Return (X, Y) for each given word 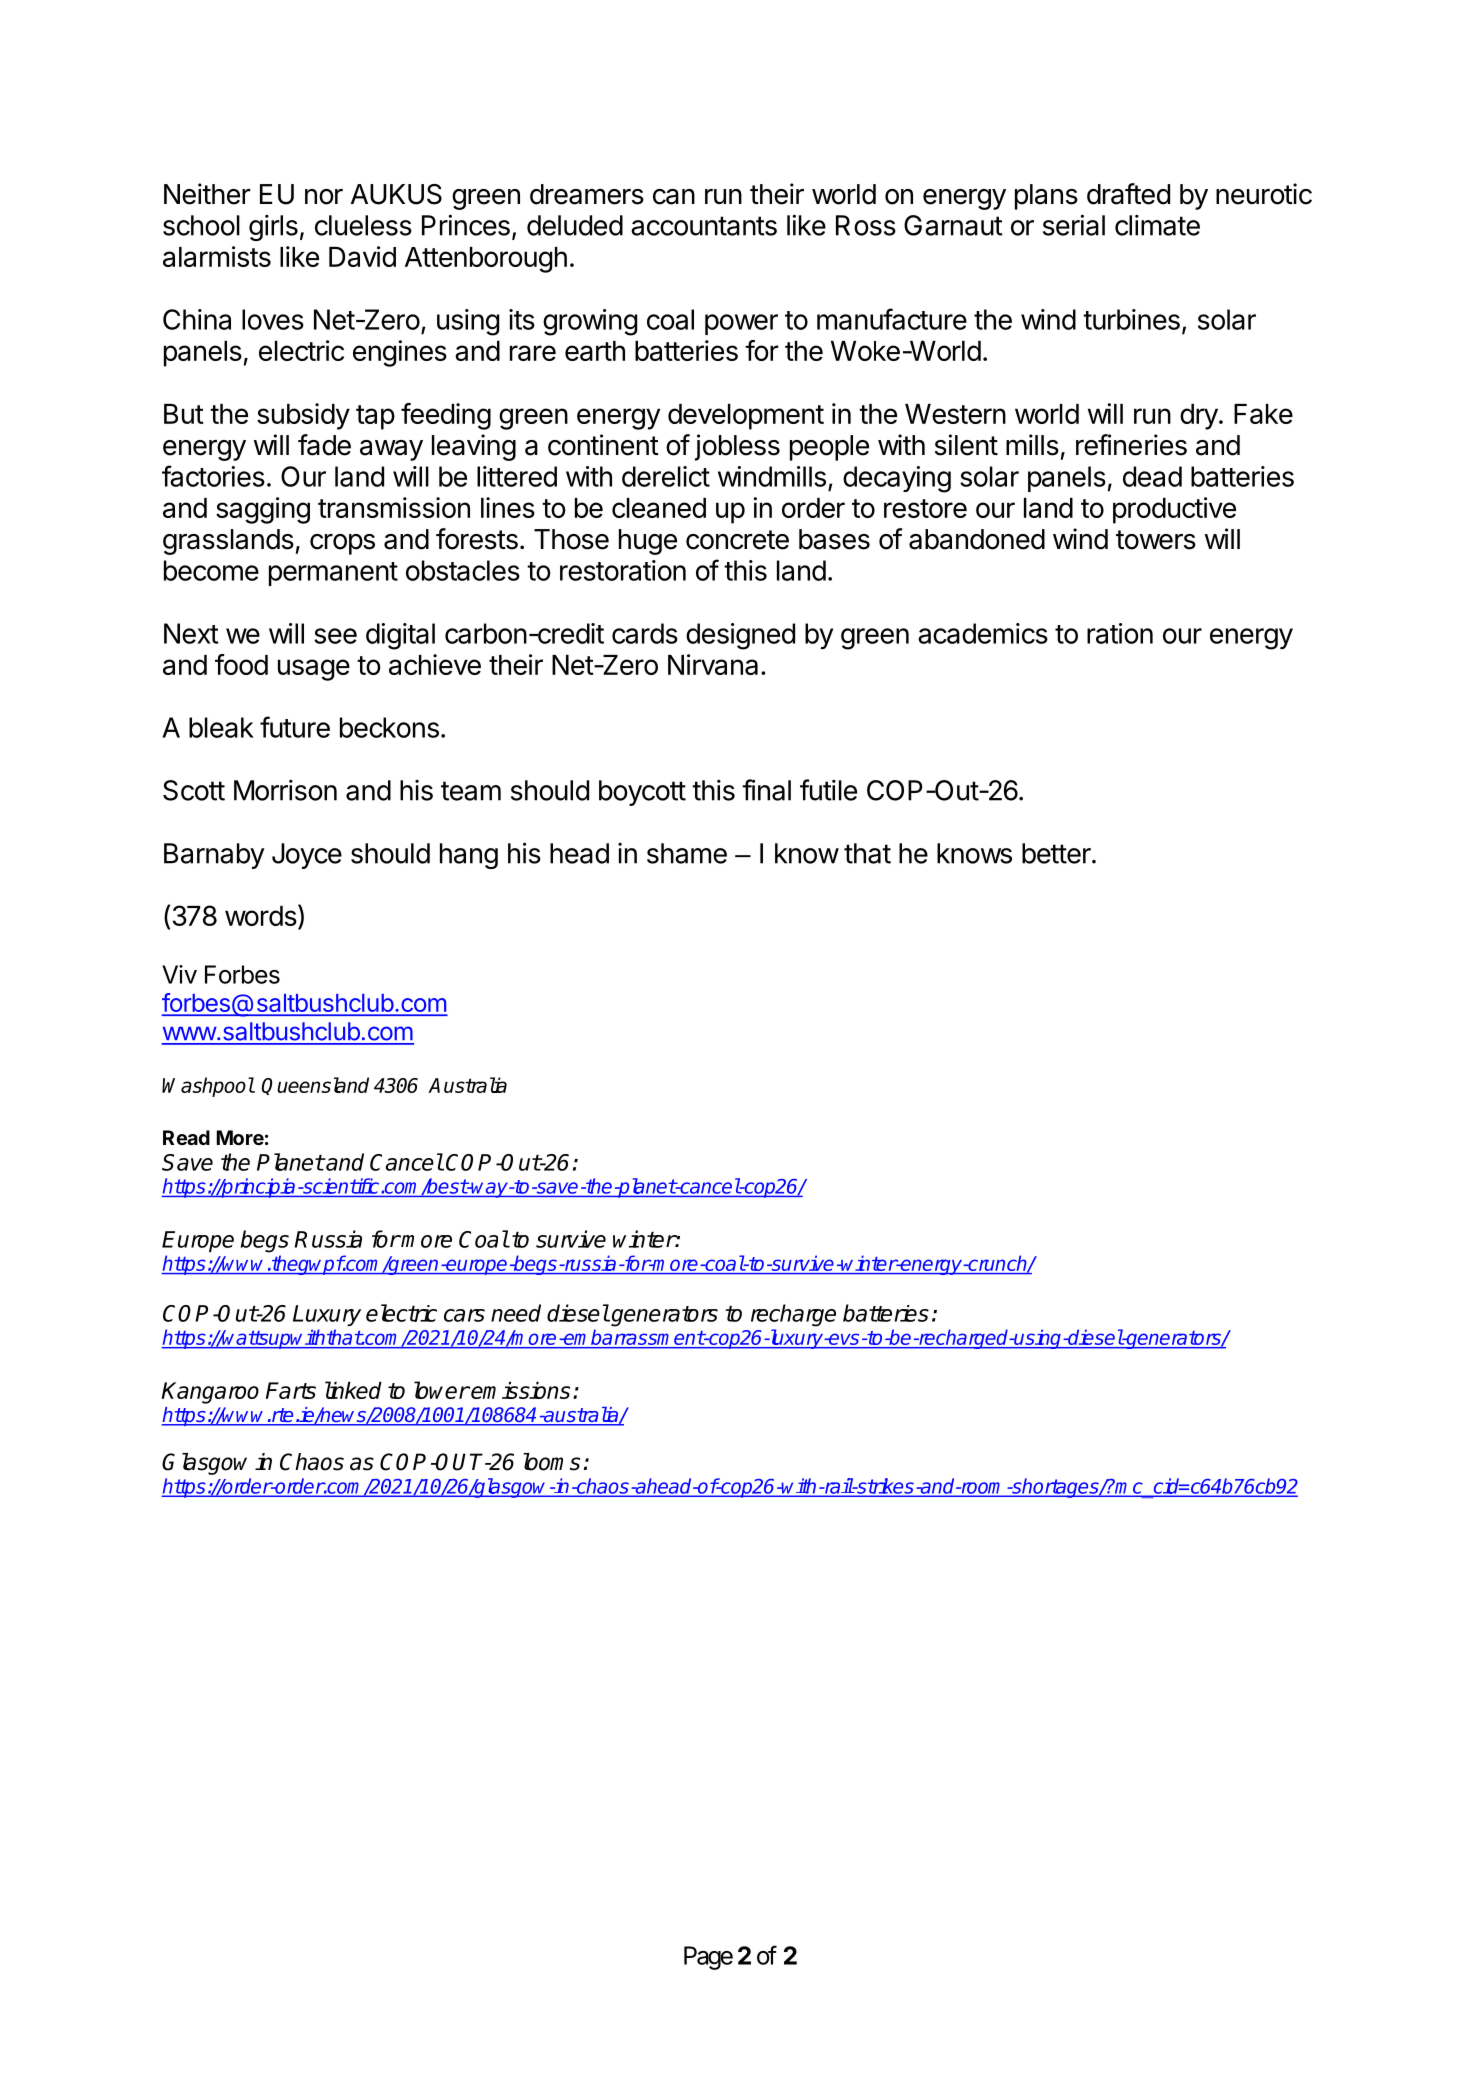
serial (1074, 225)
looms (552, 1462)
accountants (704, 226)
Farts (291, 1390)
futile (828, 790)
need (516, 1313)
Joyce (307, 856)
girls (273, 228)
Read (186, 1137)
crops (342, 544)
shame (687, 853)
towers (1156, 540)
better (1056, 853)
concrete (737, 540)
